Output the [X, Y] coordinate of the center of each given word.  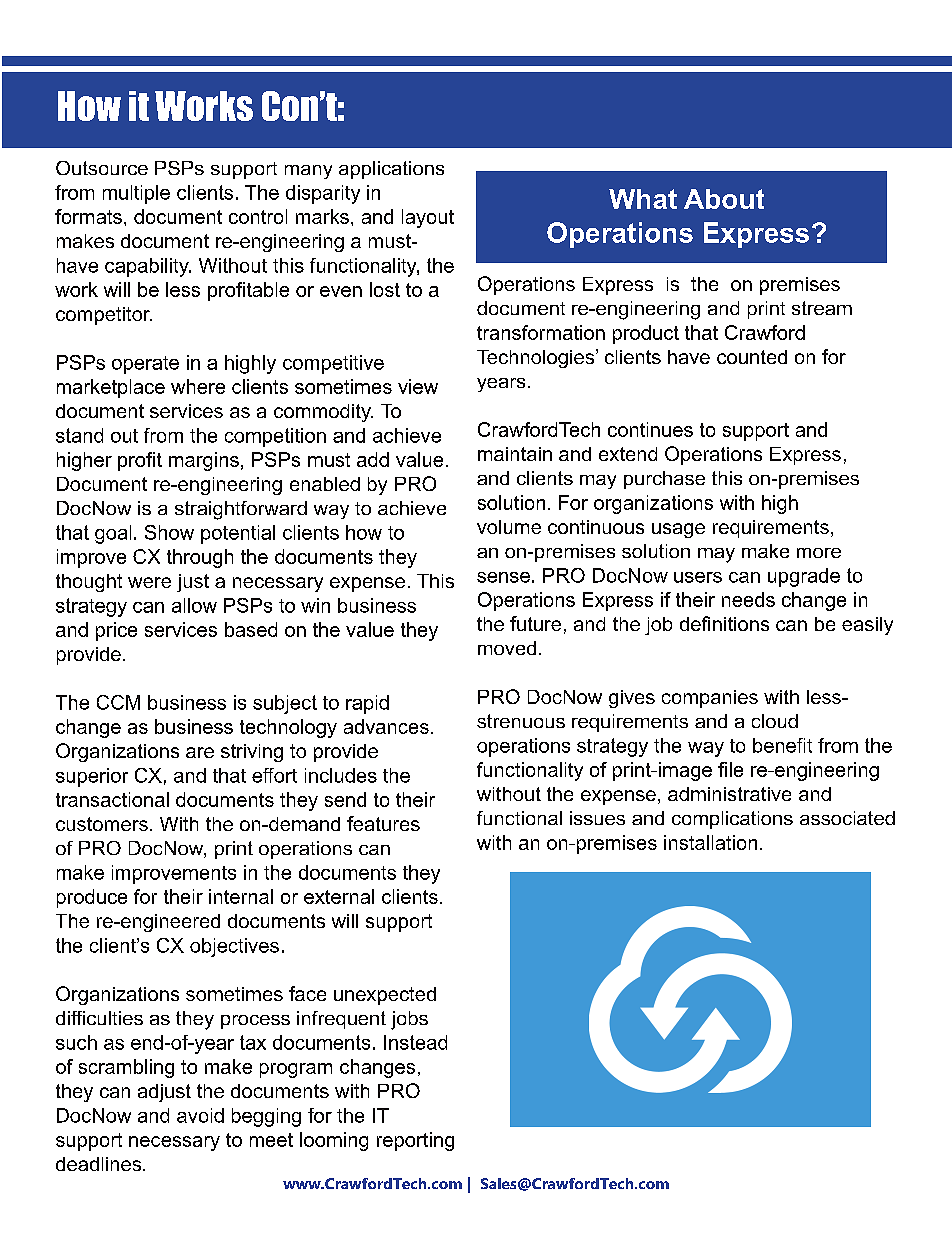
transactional [112, 799]
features [383, 823]
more [819, 553]
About [724, 199]
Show [169, 532]
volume [509, 527]
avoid [200, 1115]
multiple [136, 194]
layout [428, 218]
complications [732, 820]
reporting [415, 1141]
